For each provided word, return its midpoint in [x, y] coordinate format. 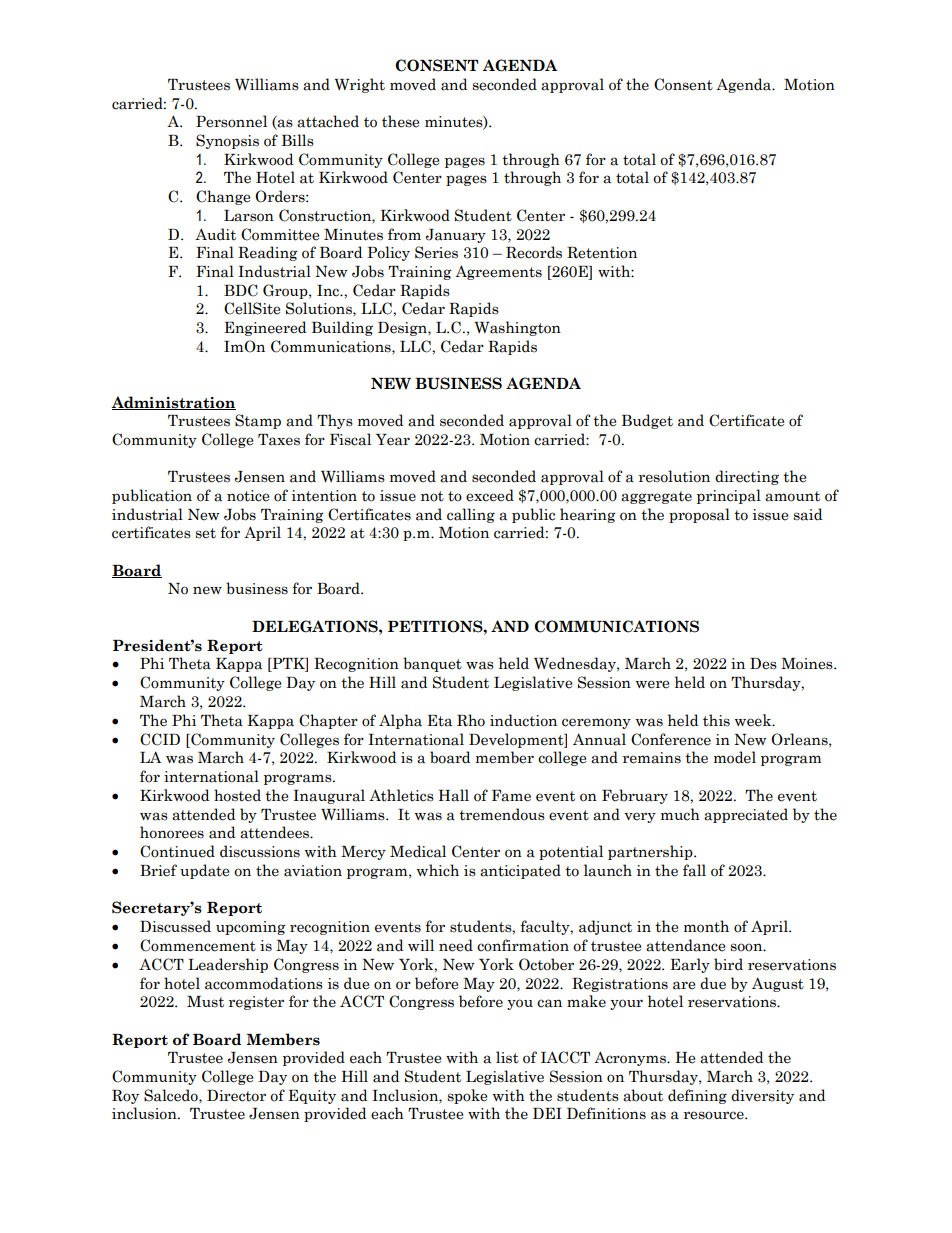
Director [236, 1096]
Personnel [231, 121]
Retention [602, 253]
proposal [699, 515]
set [205, 533]
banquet [432, 664]
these [400, 121]
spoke [467, 1096]
